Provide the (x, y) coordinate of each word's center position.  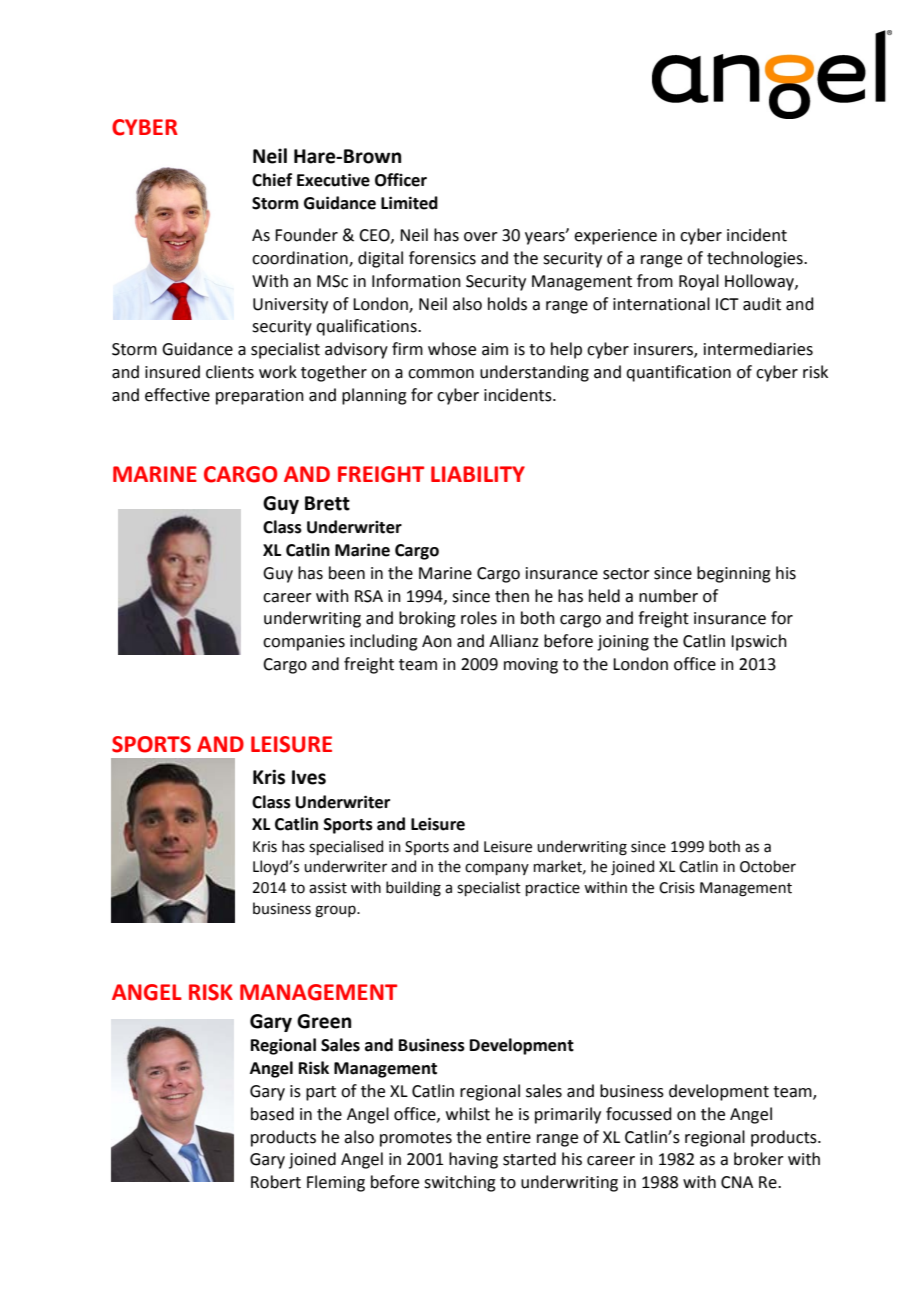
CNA (737, 1182)
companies (304, 643)
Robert (276, 1182)
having (473, 1160)
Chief (272, 180)
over (481, 237)
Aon (437, 641)
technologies (756, 259)
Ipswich (759, 642)
